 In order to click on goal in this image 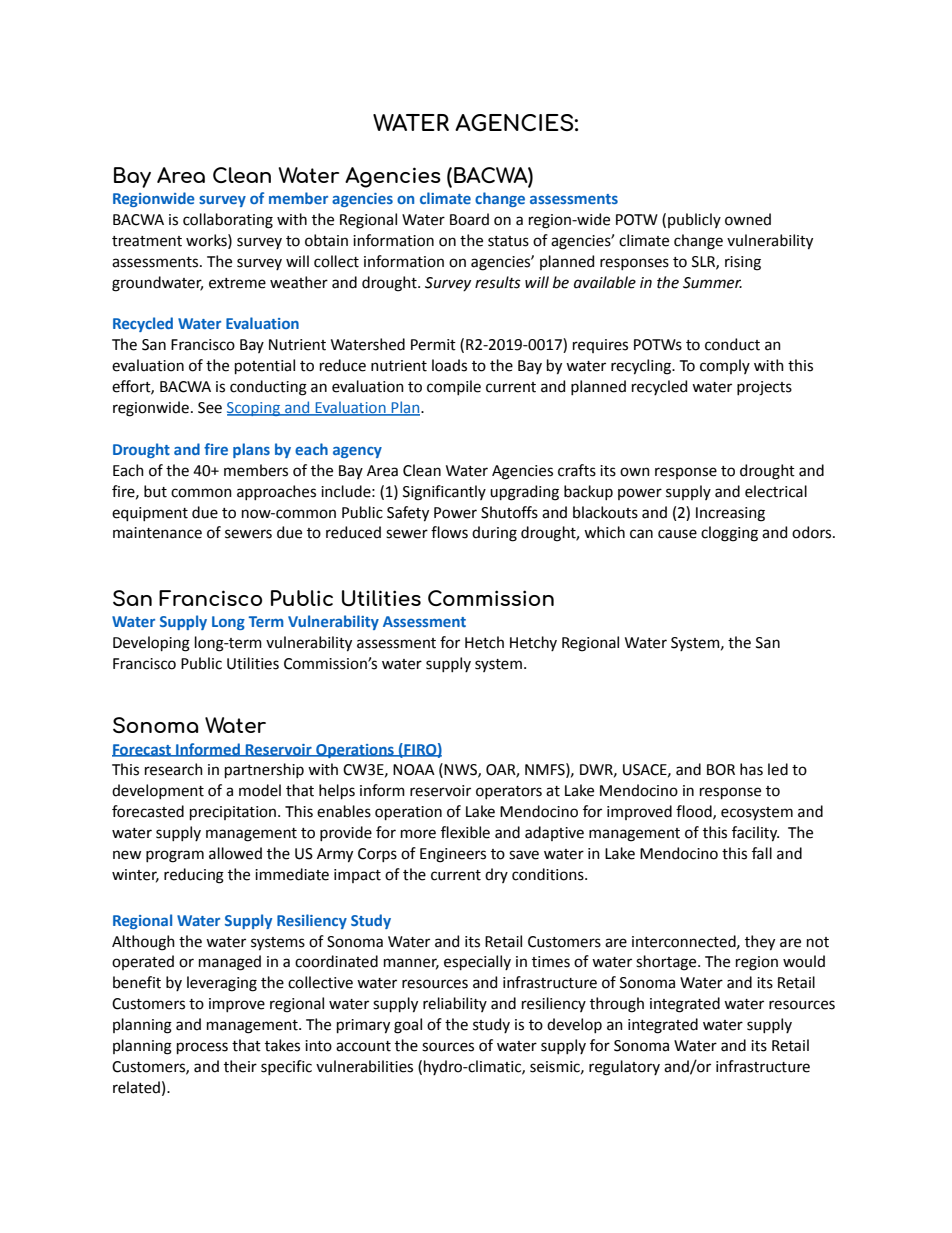, I will do `click(408, 1026)`.
